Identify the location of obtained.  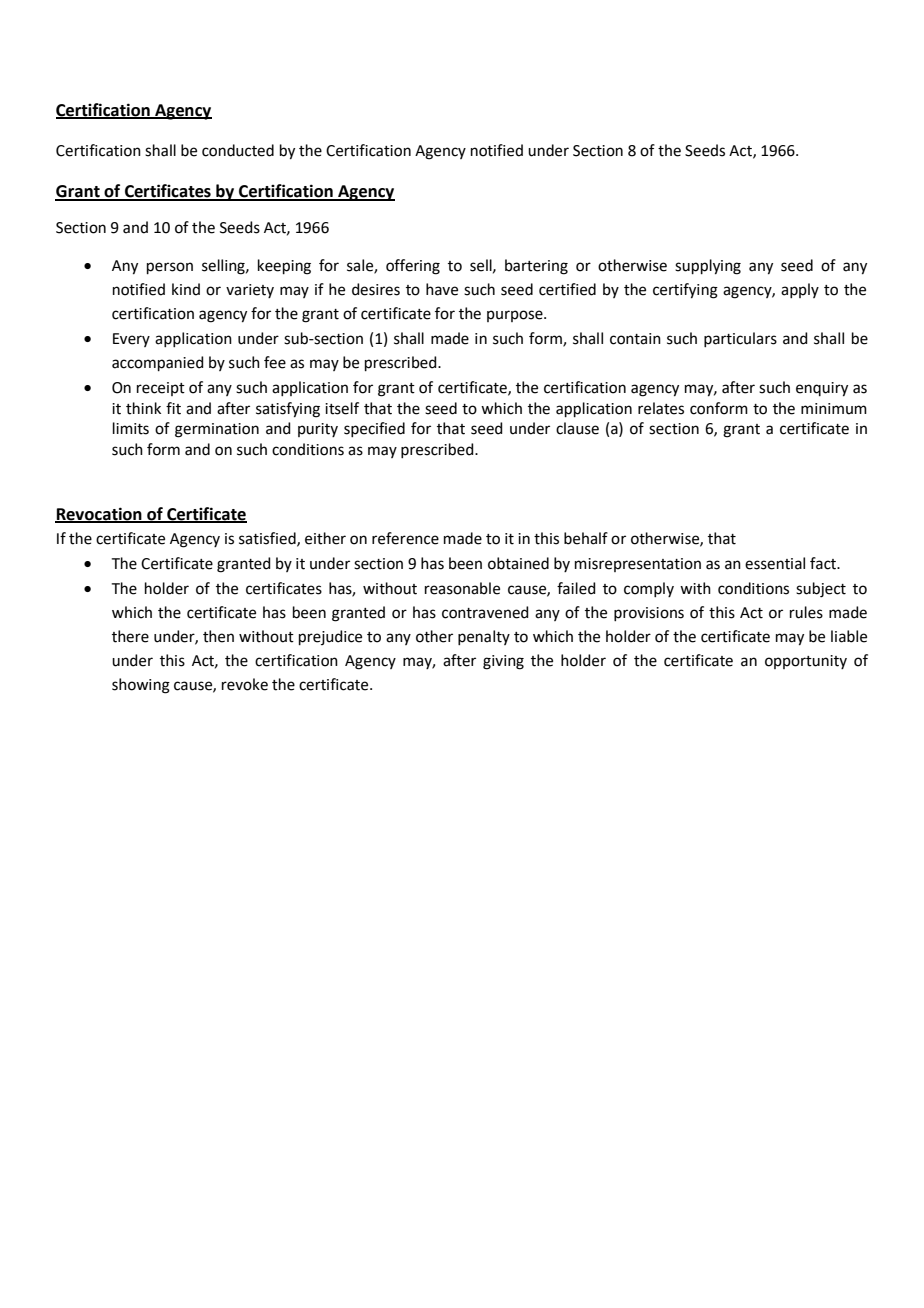
(518, 563).
